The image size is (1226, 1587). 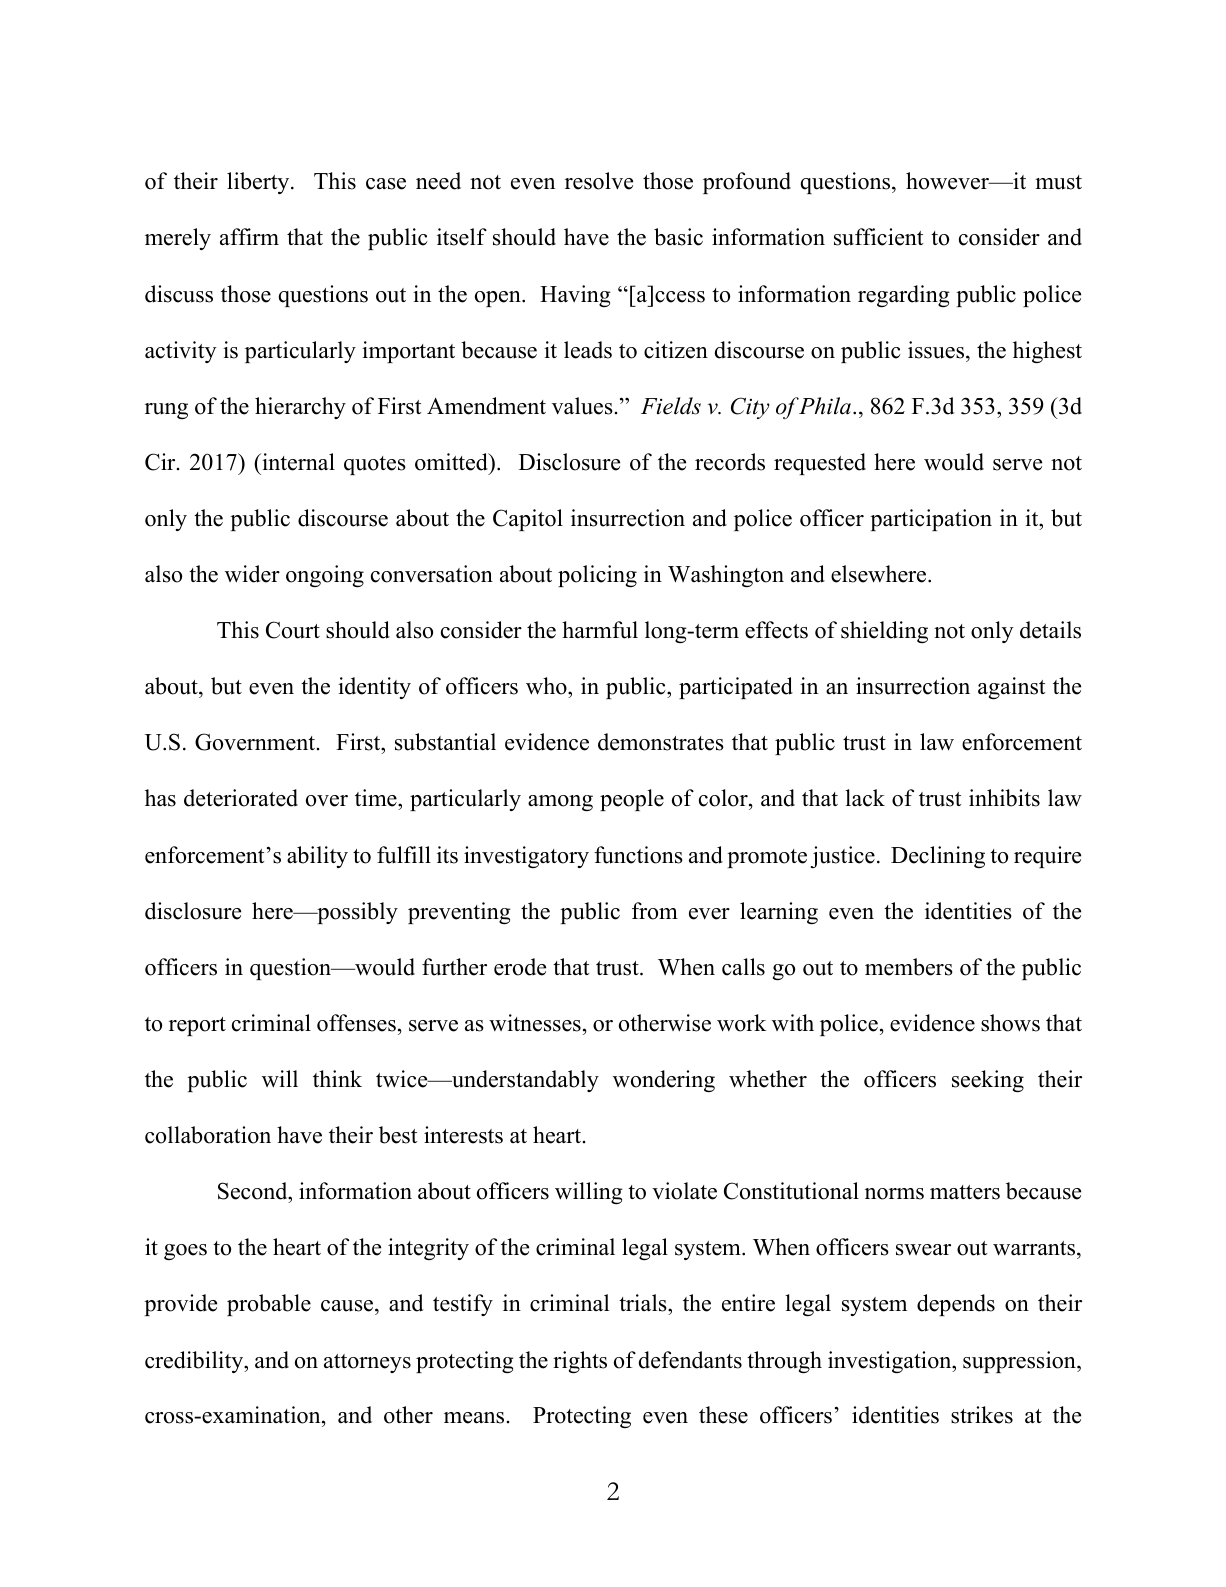 What do you see at coordinates (982, 1415) in the screenshot?
I see `strikes` at bounding box center [982, 1415].
